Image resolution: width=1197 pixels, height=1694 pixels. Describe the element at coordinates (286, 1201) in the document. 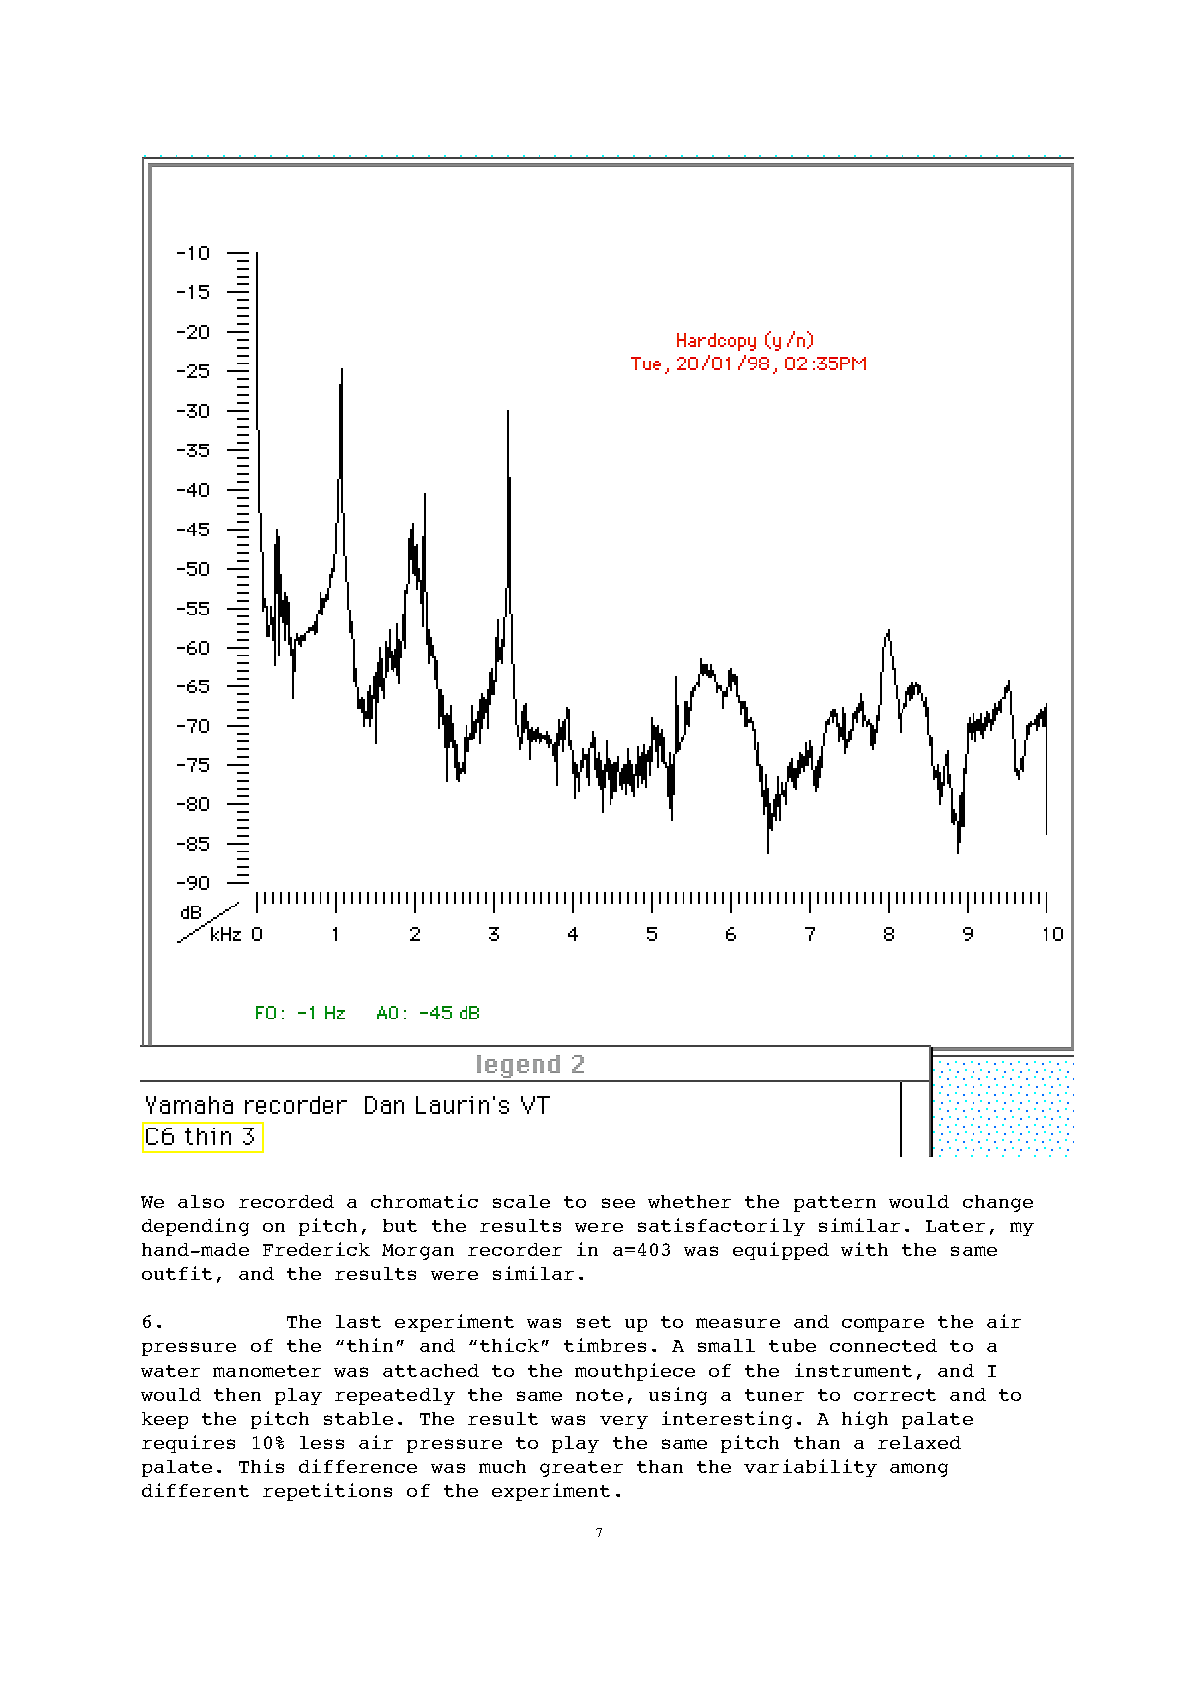

I see `recorded` at that location.
